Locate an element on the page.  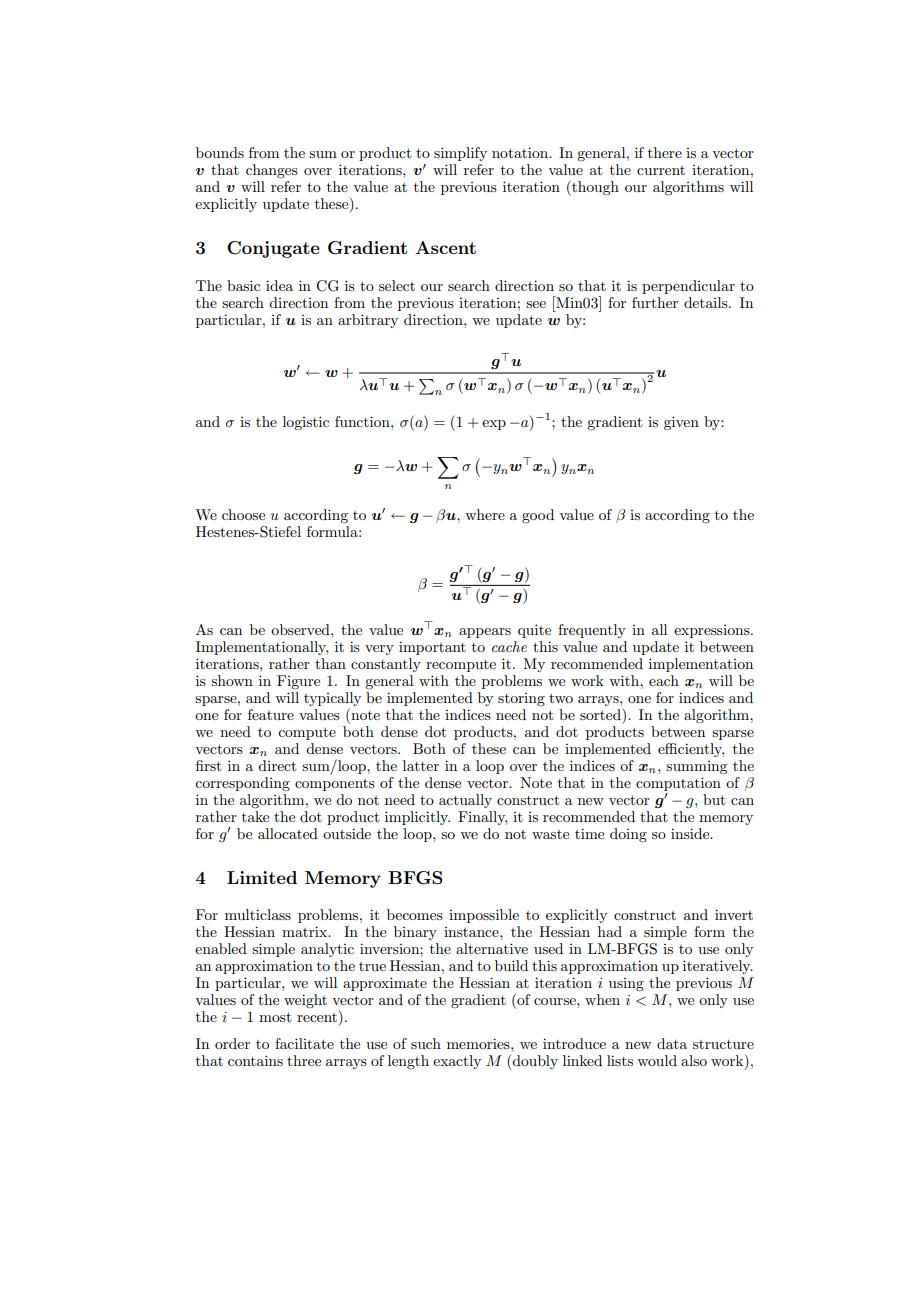
appears is located at coordinates (485, 633).
